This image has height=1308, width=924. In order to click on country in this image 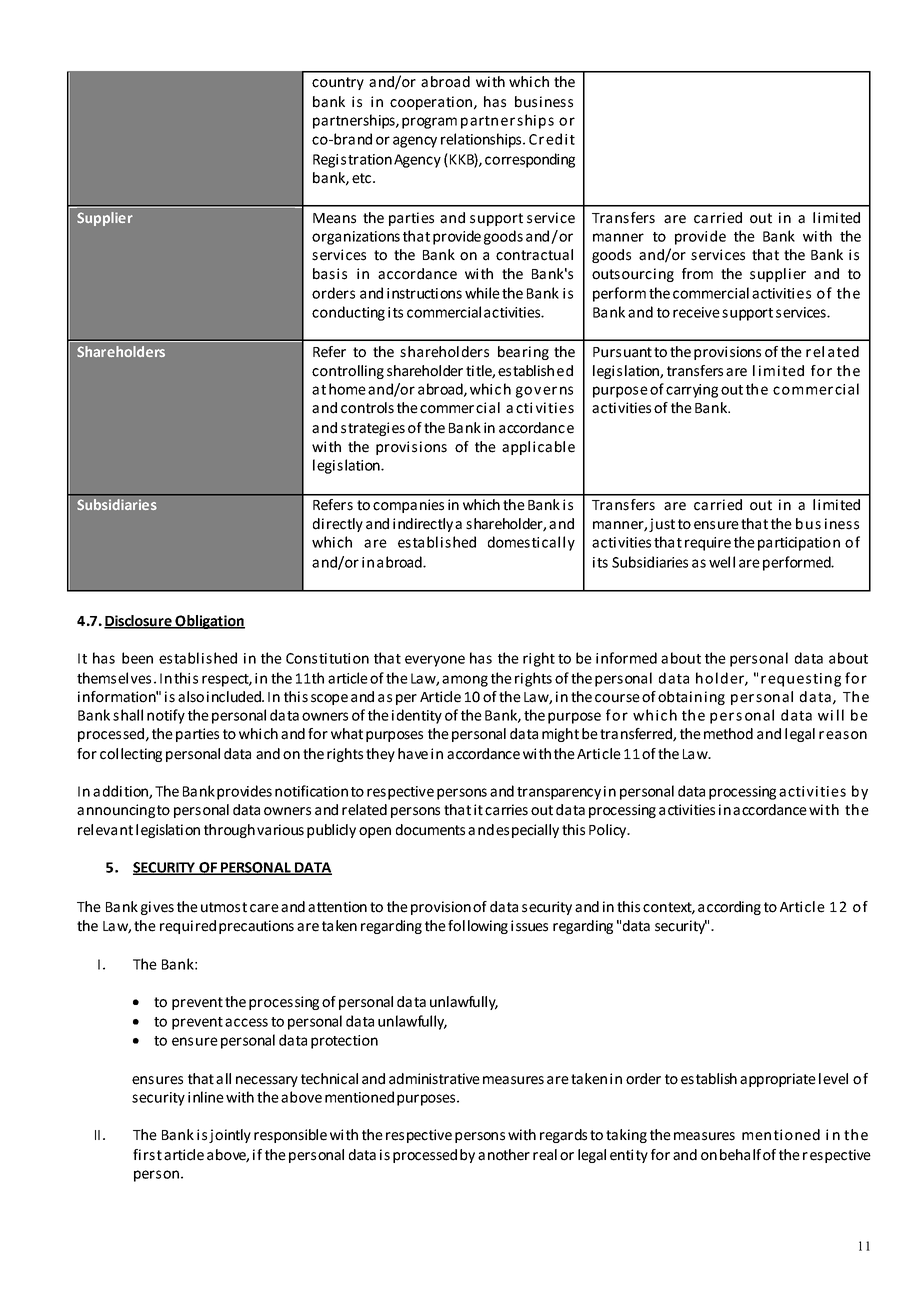, I will do `click(338, 83)`.
